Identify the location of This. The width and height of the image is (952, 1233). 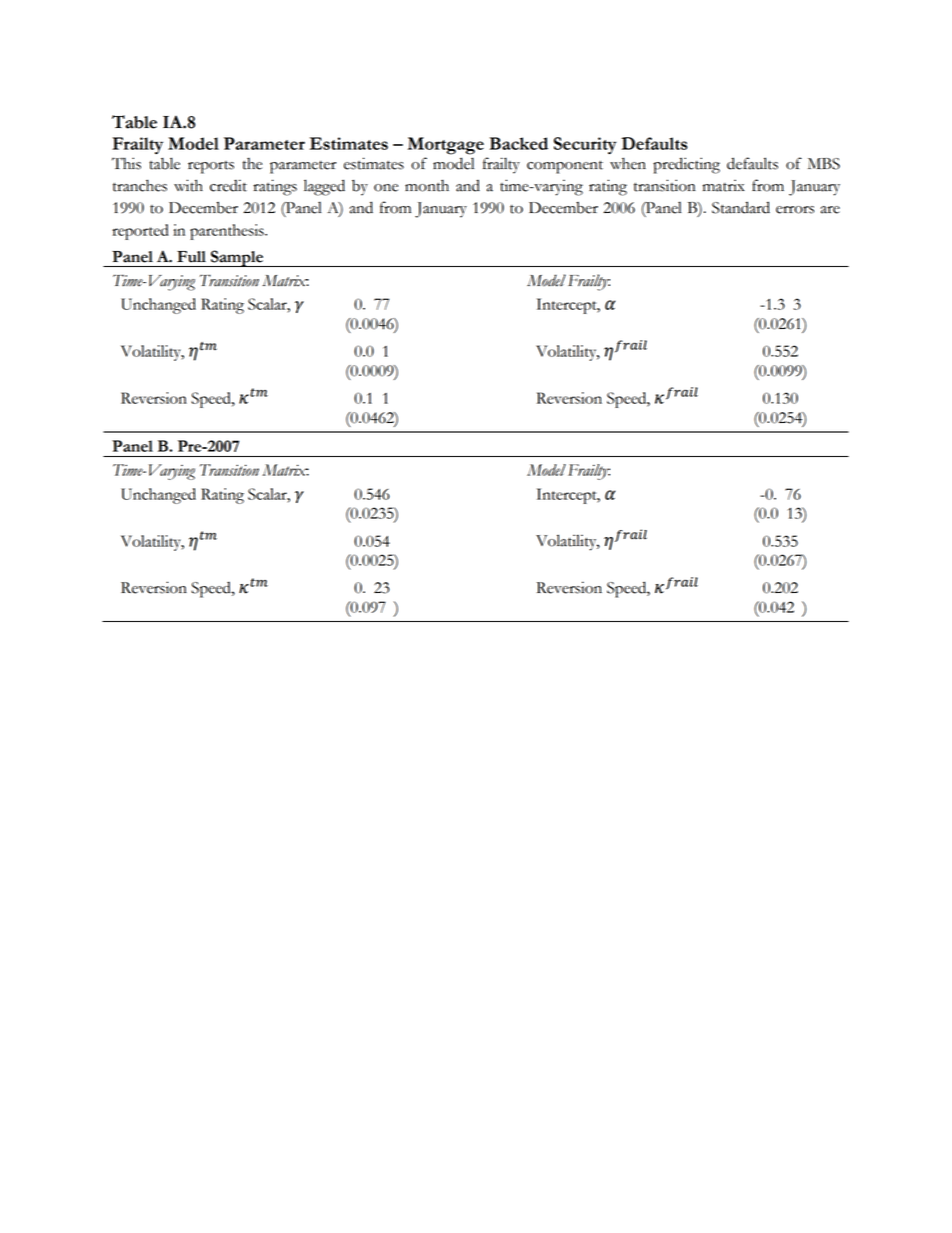
(126, 163).
